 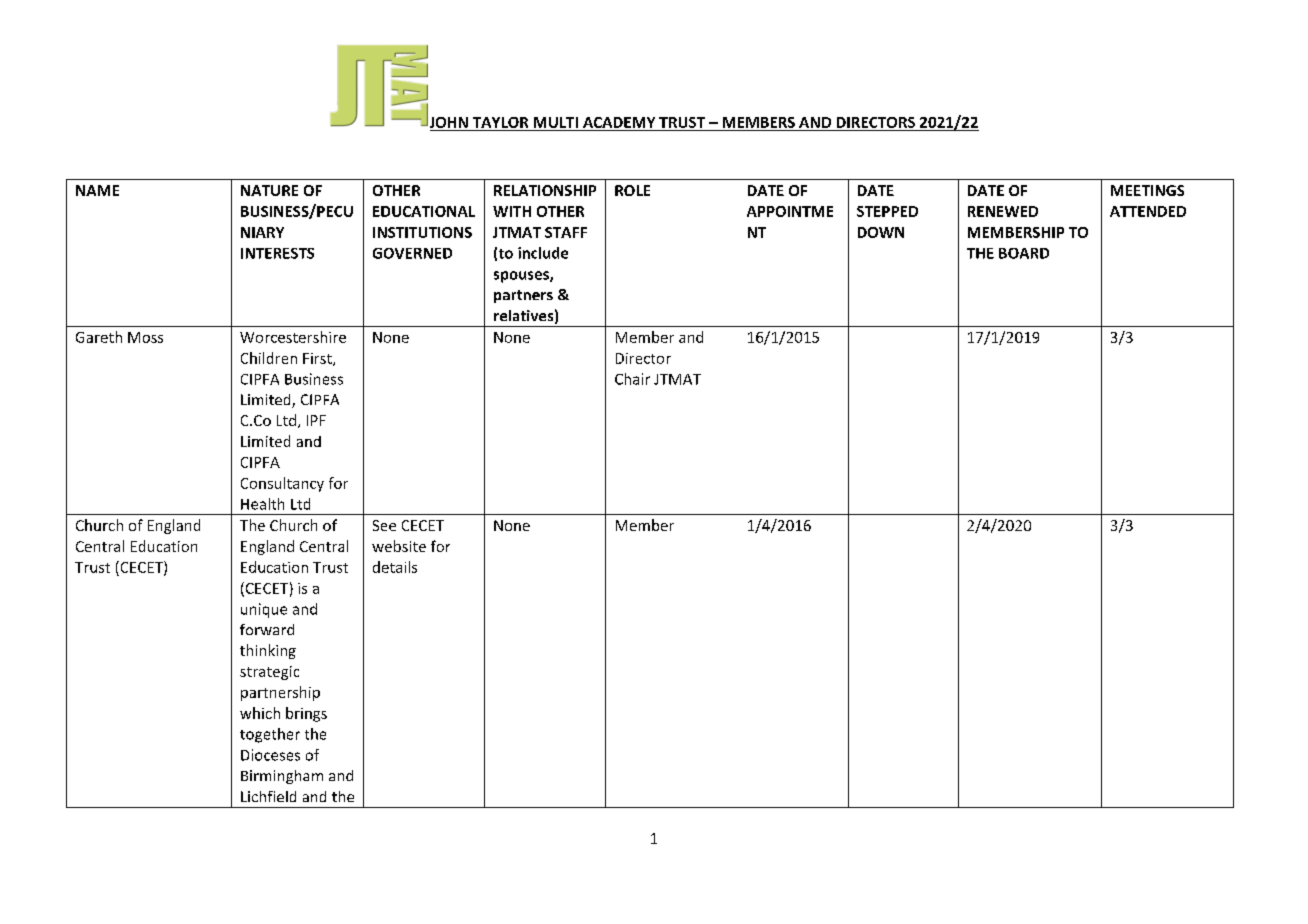 I want to click on Health, so click(x=262, y=504).
